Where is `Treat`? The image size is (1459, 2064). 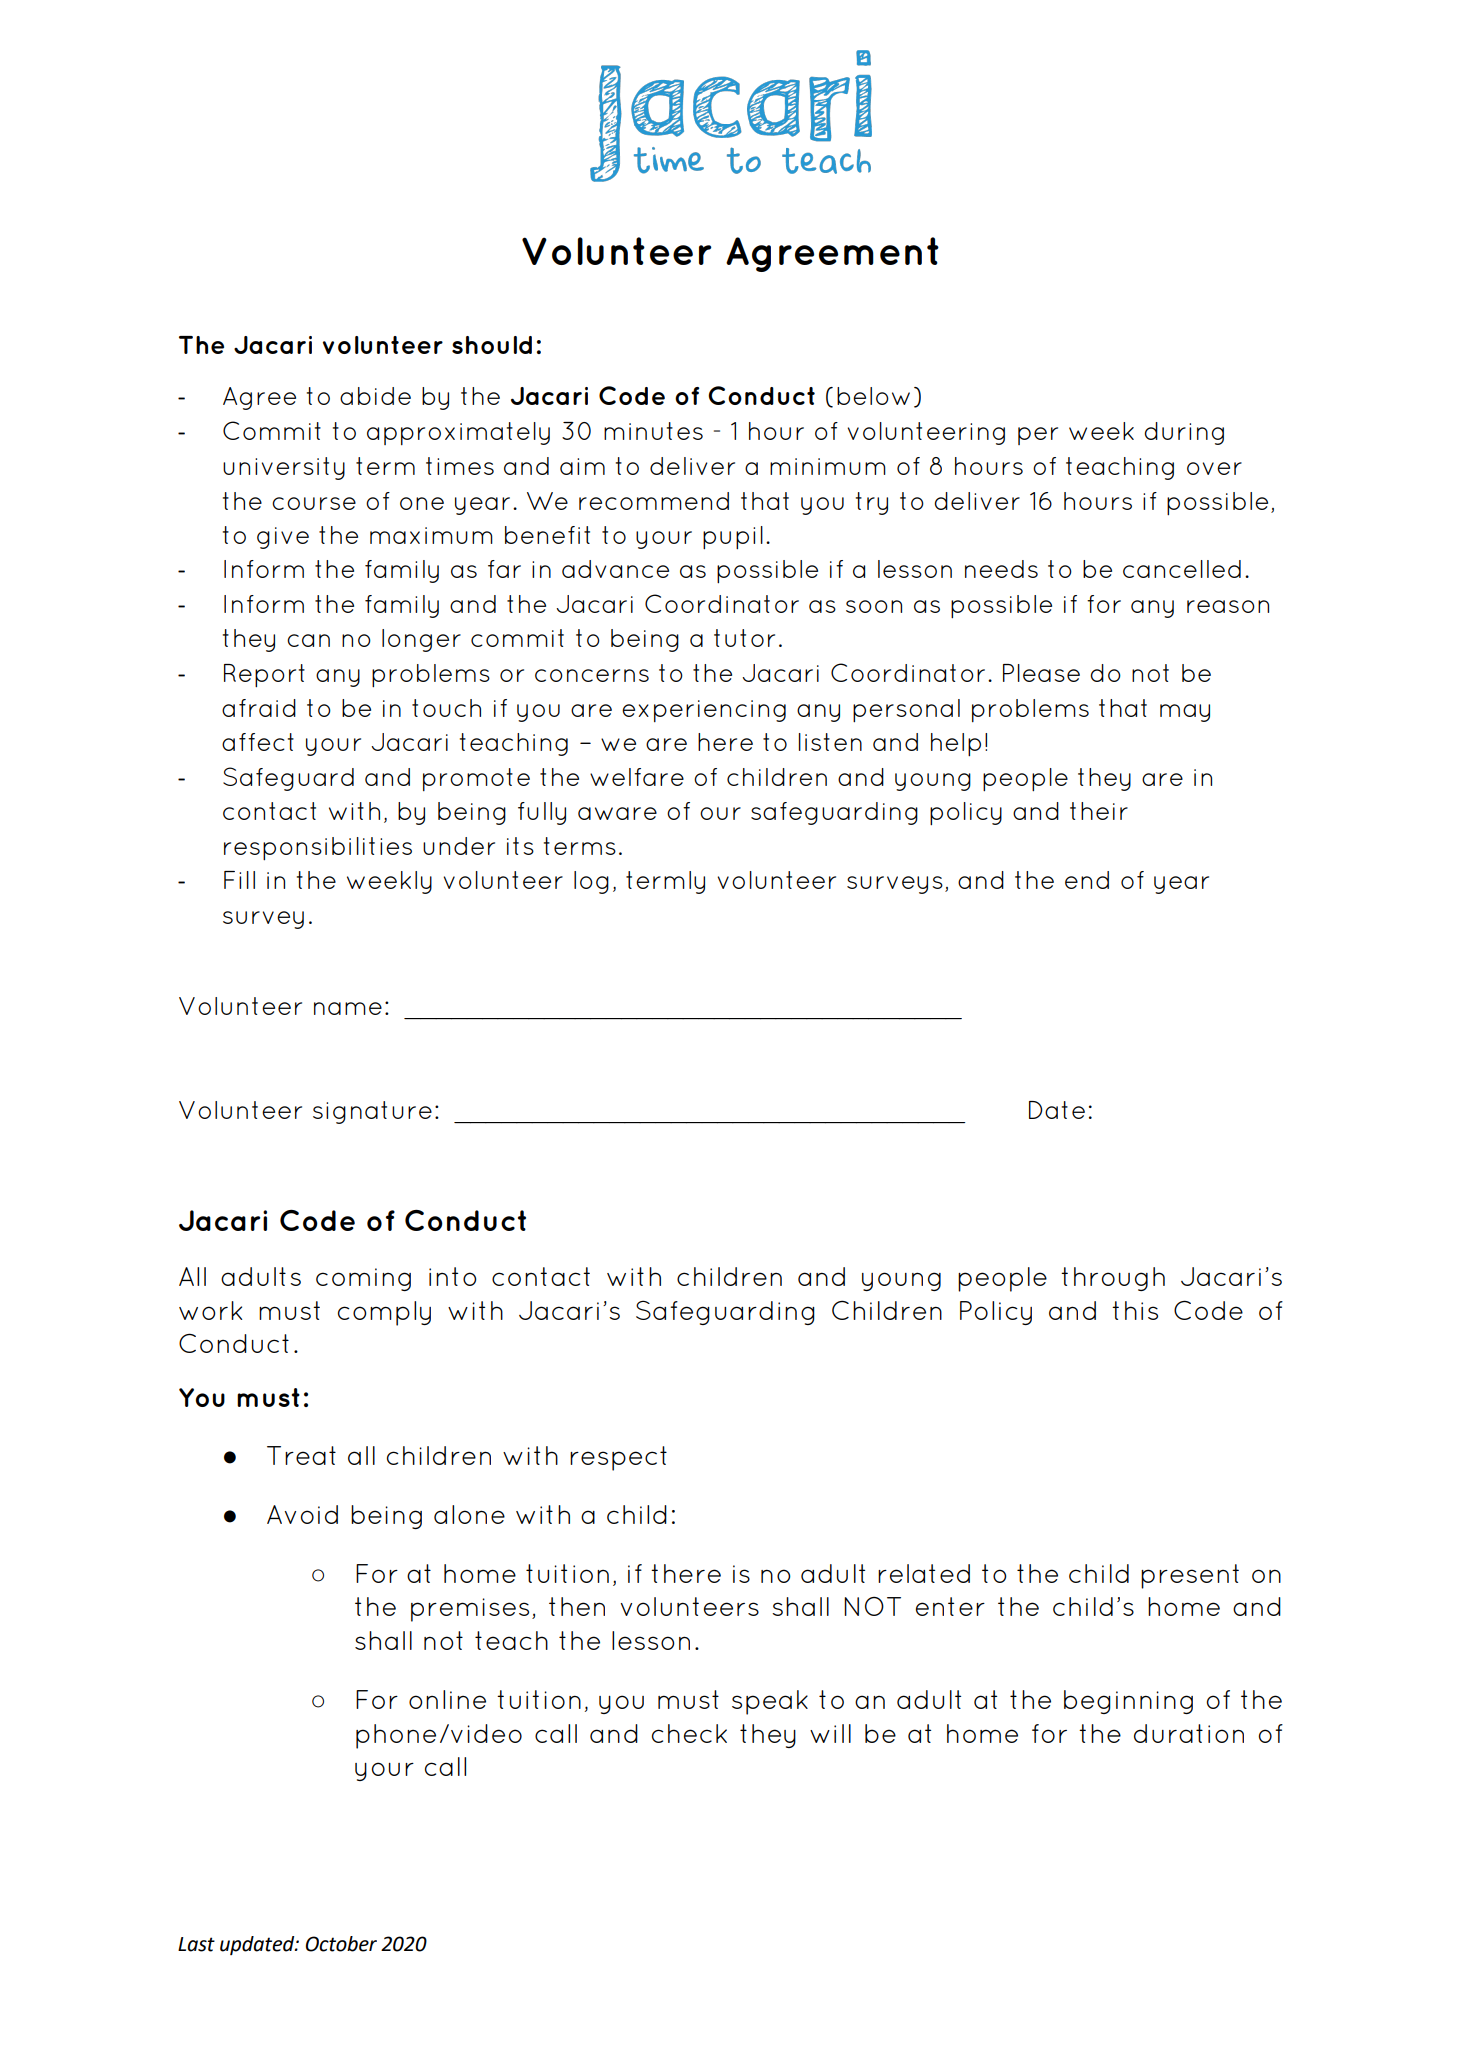
Treat is located at coordinates (301, 1455).
